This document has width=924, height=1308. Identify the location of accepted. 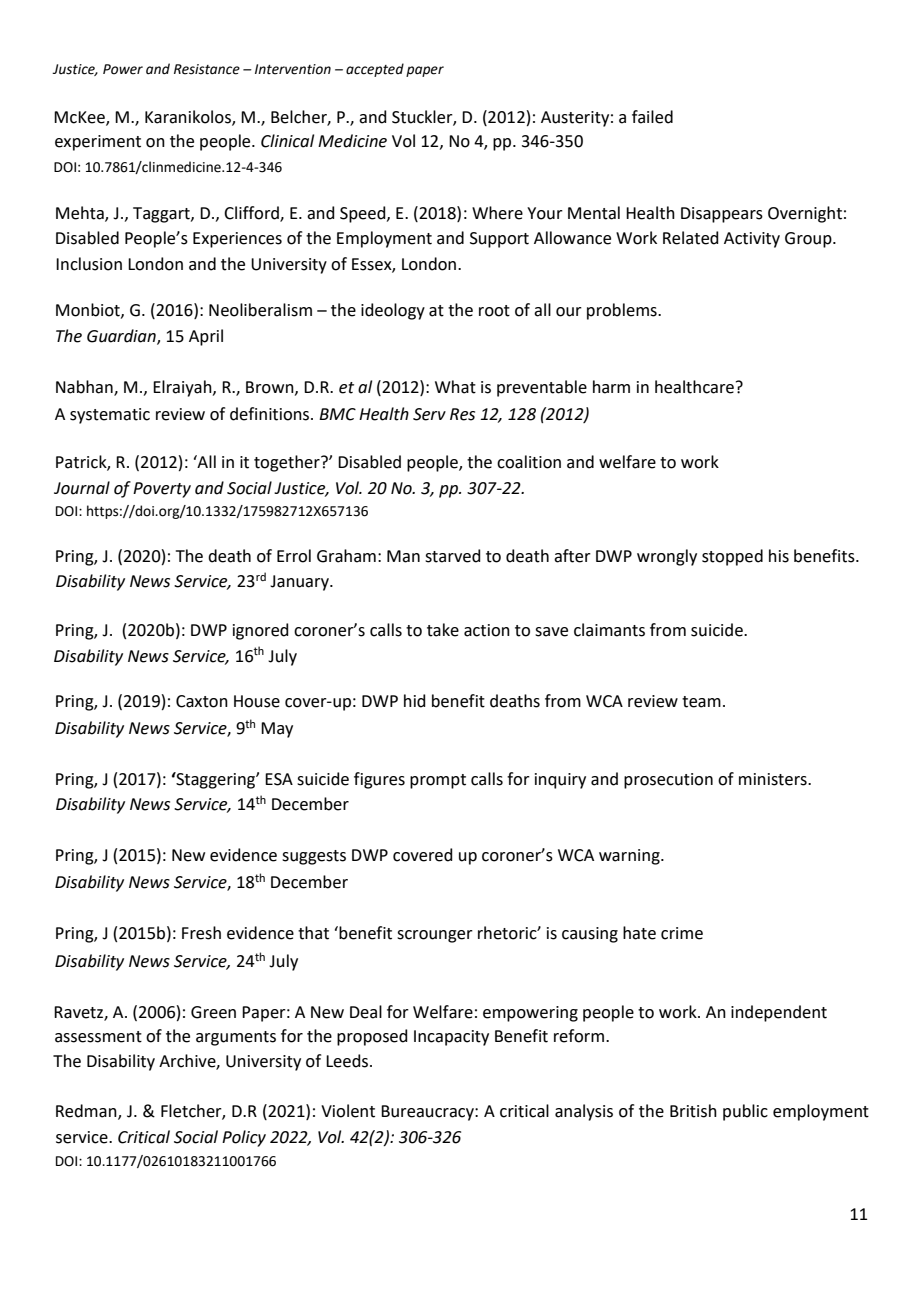
(375, 70).
